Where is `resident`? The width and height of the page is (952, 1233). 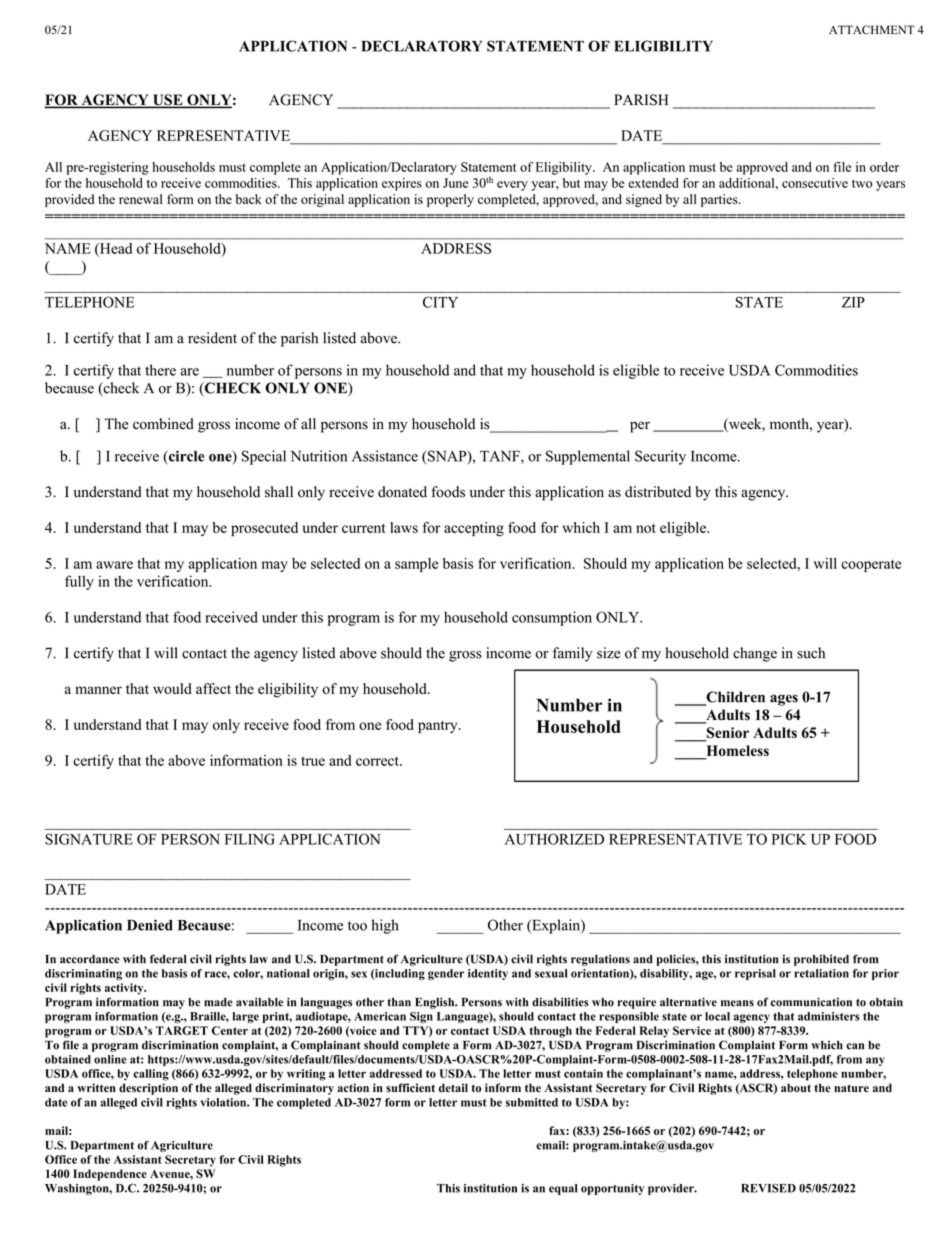
resident is located at coordinates (212, 338).
